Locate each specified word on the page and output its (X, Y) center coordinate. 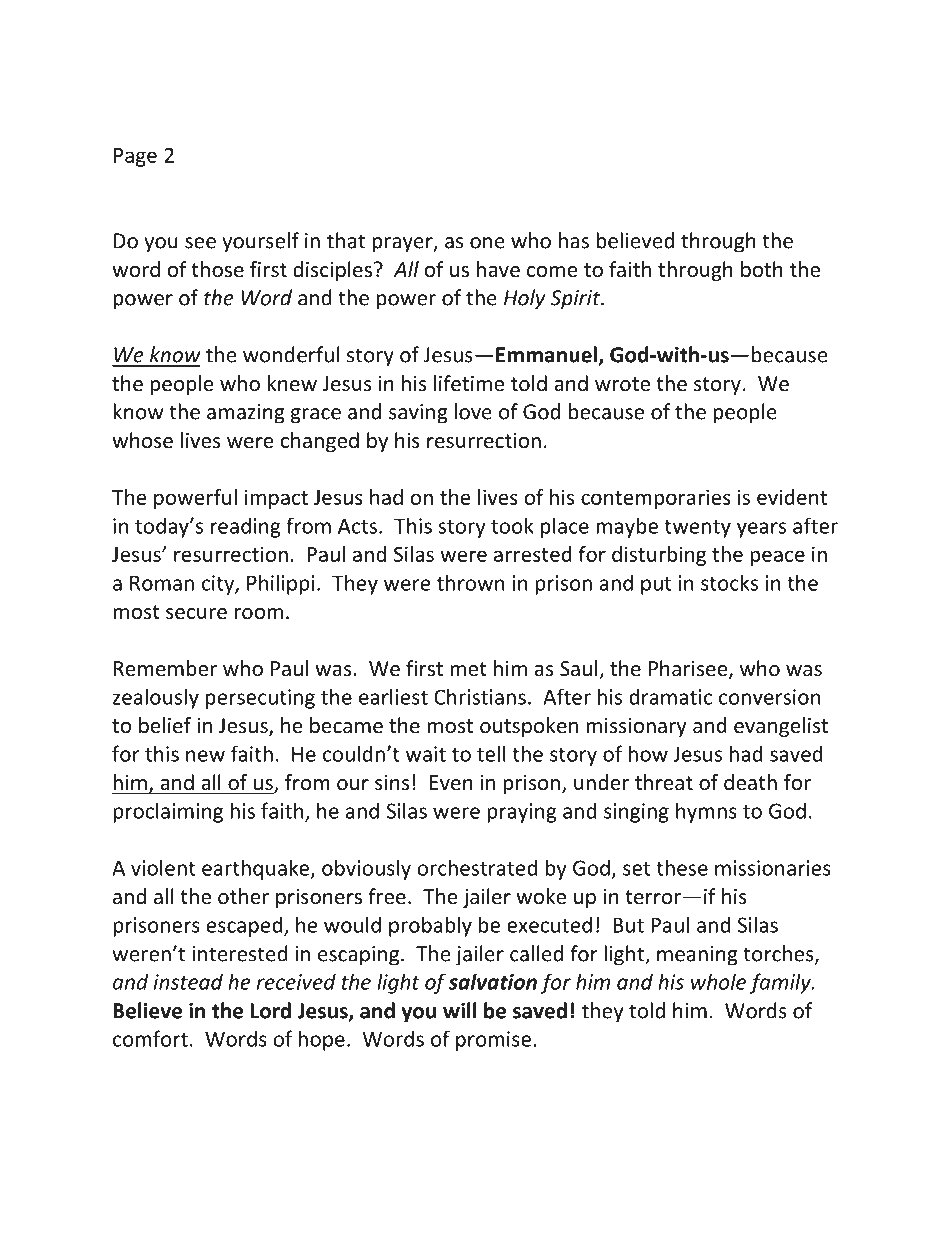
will (459, 1010)
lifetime (469, 383)
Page (135, 157)
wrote (622, 384)
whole (718, 981)
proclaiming (168, 812)
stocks (729, 582)
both (762, 269)
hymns (706, 812)
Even (451, 783)
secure (196, 614)
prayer (403, 245)
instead (188, 981)
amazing (246, 414)
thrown (470, 582)
